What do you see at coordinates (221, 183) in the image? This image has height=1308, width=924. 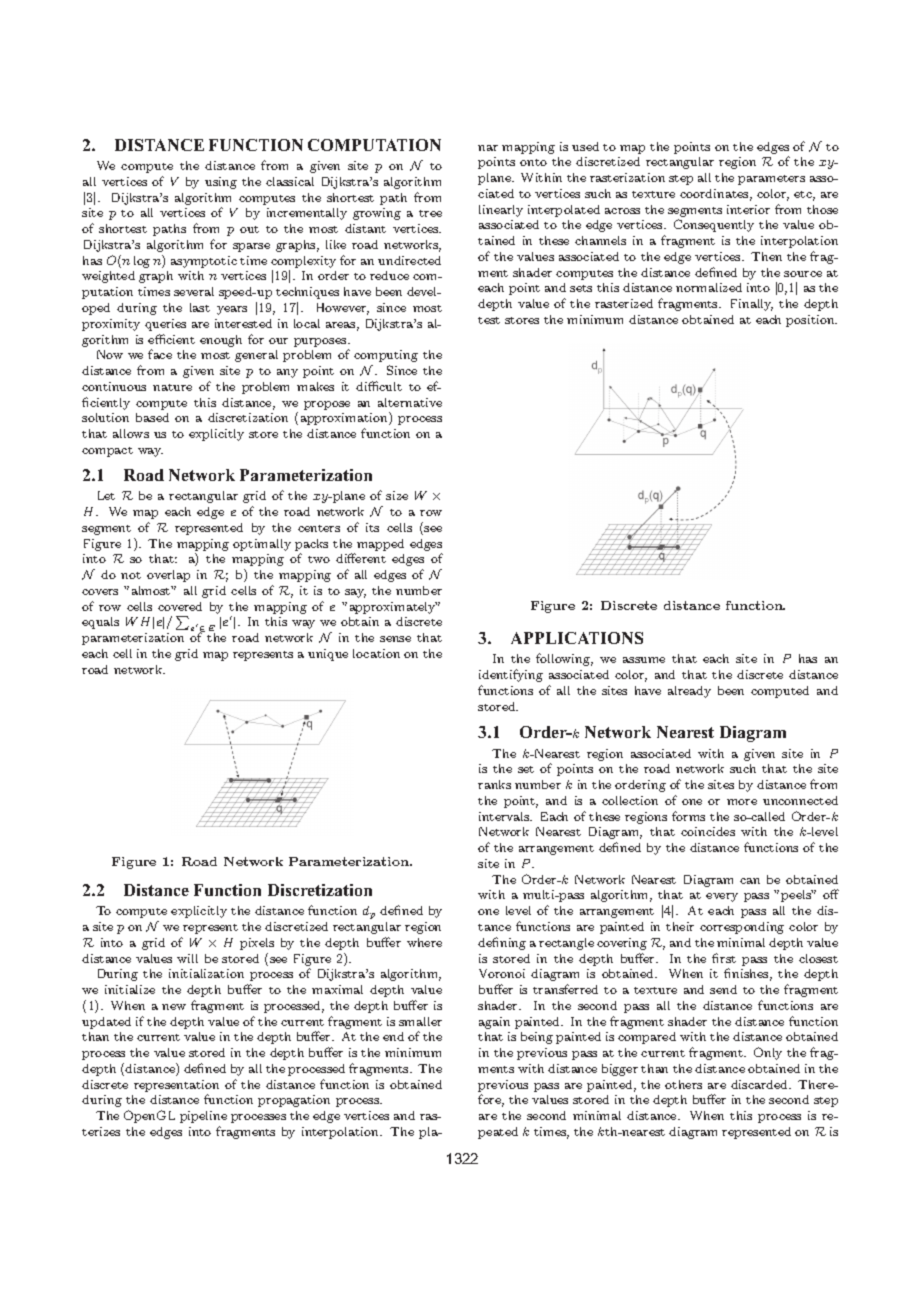 I see `using` at bounding box center [221, 183].
